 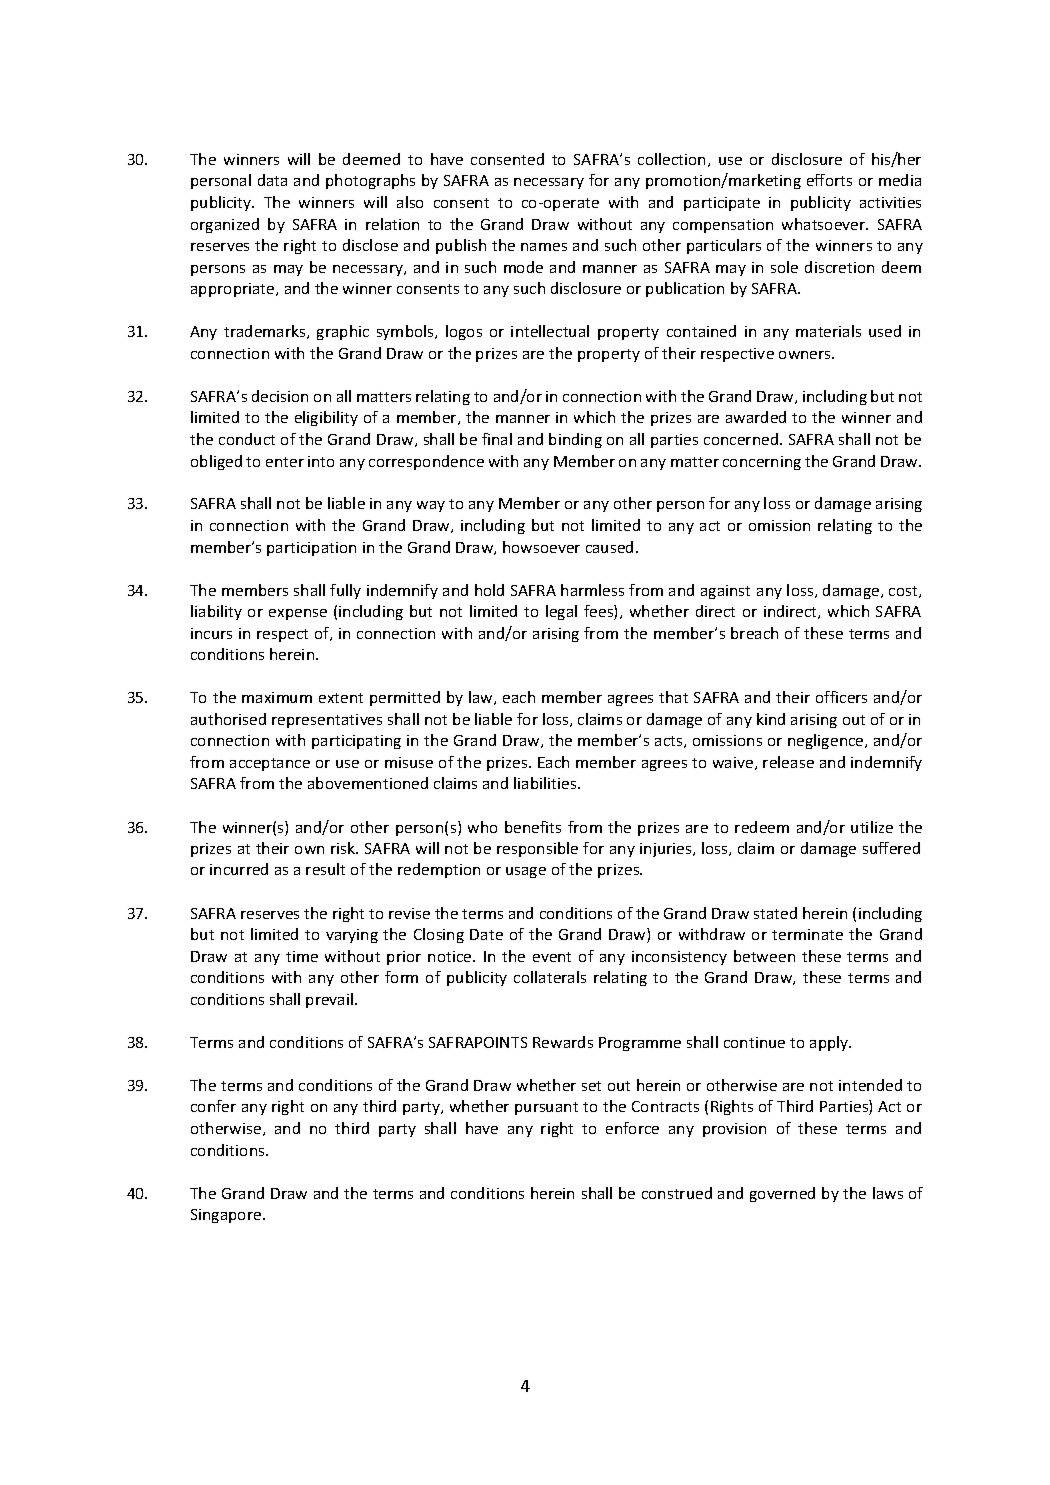 What do you see at coordinates (782, 1194) in the screenshot?
I see `governed` at bounding box center [782, 1194].
